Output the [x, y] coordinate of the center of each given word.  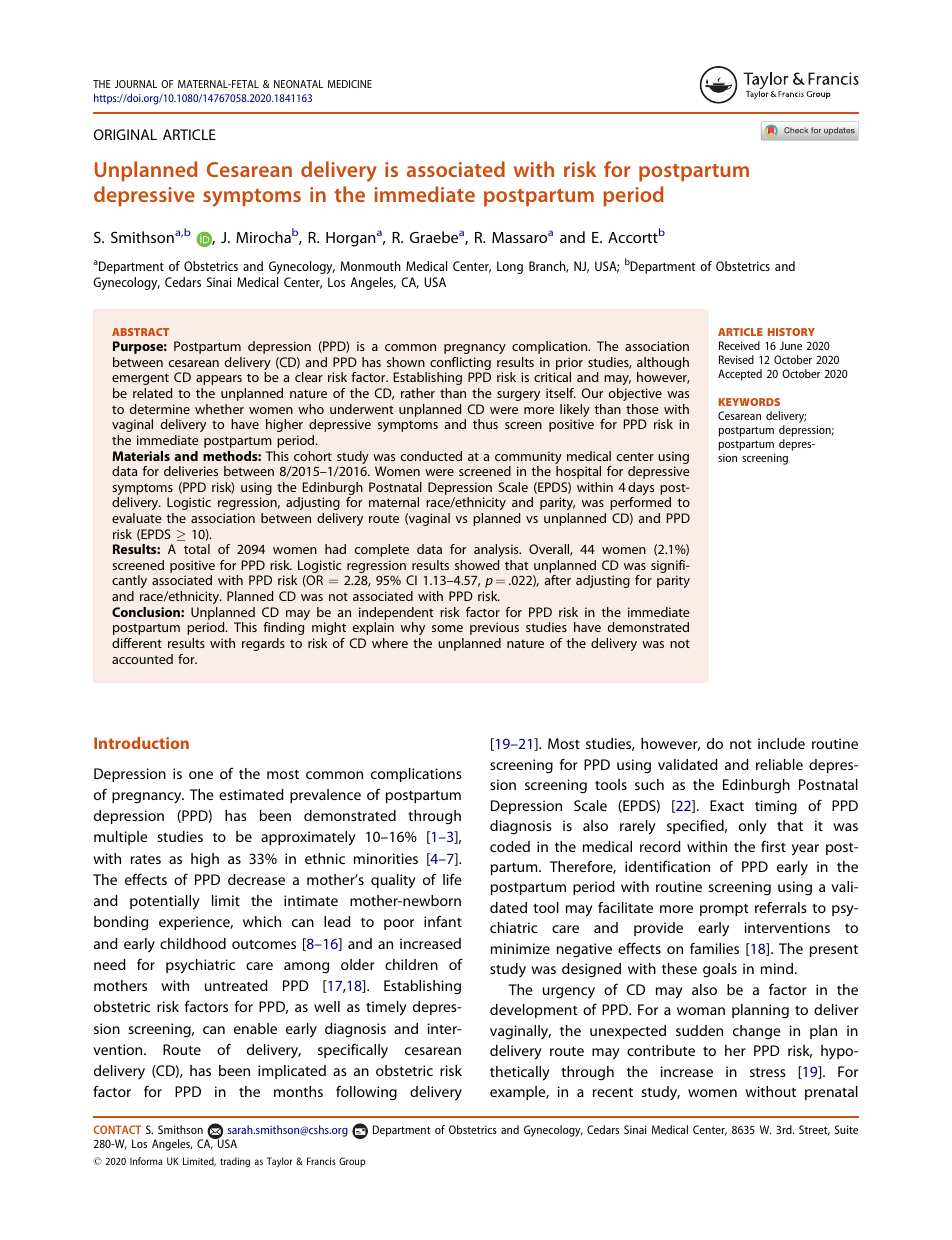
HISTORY [791, 332]
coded [510, 846]
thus [485, 424]
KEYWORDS [749, 402]
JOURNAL [136, 84]
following [366, 1093]
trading [235, 1162]
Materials [141, 456]
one [201, 775]
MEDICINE [350, 84]
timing [776, 807]
